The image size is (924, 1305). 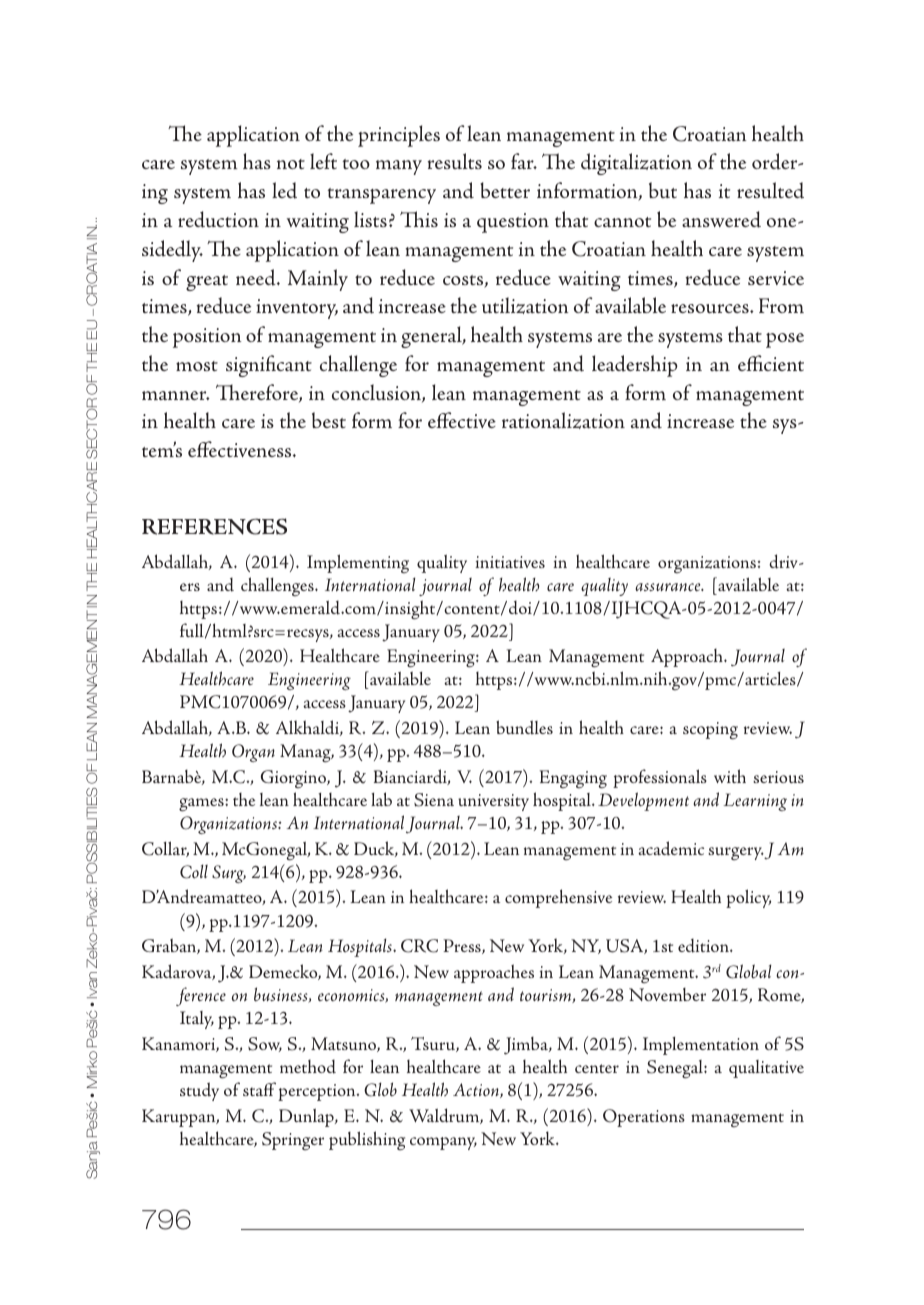 What do you see at coordinates (676, 1069) in the page?
I see `Senegal` at bounding box center [676, 1069].
